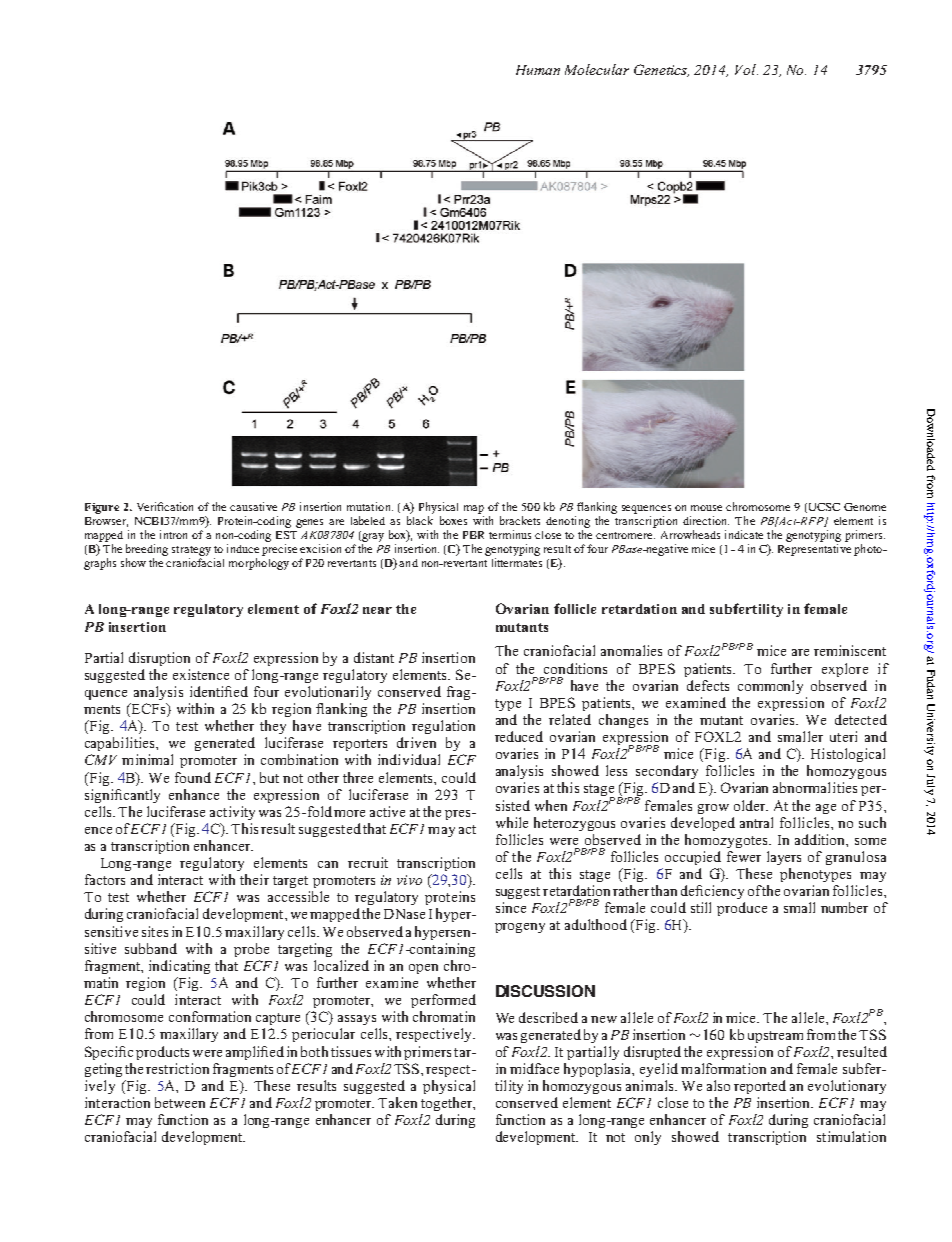 The width and height of the screenshot is (952, 1242). What do you see at coordinates (534, 1068) in the screenshot?
I see `midface` at bounding box center [534, 1068].
